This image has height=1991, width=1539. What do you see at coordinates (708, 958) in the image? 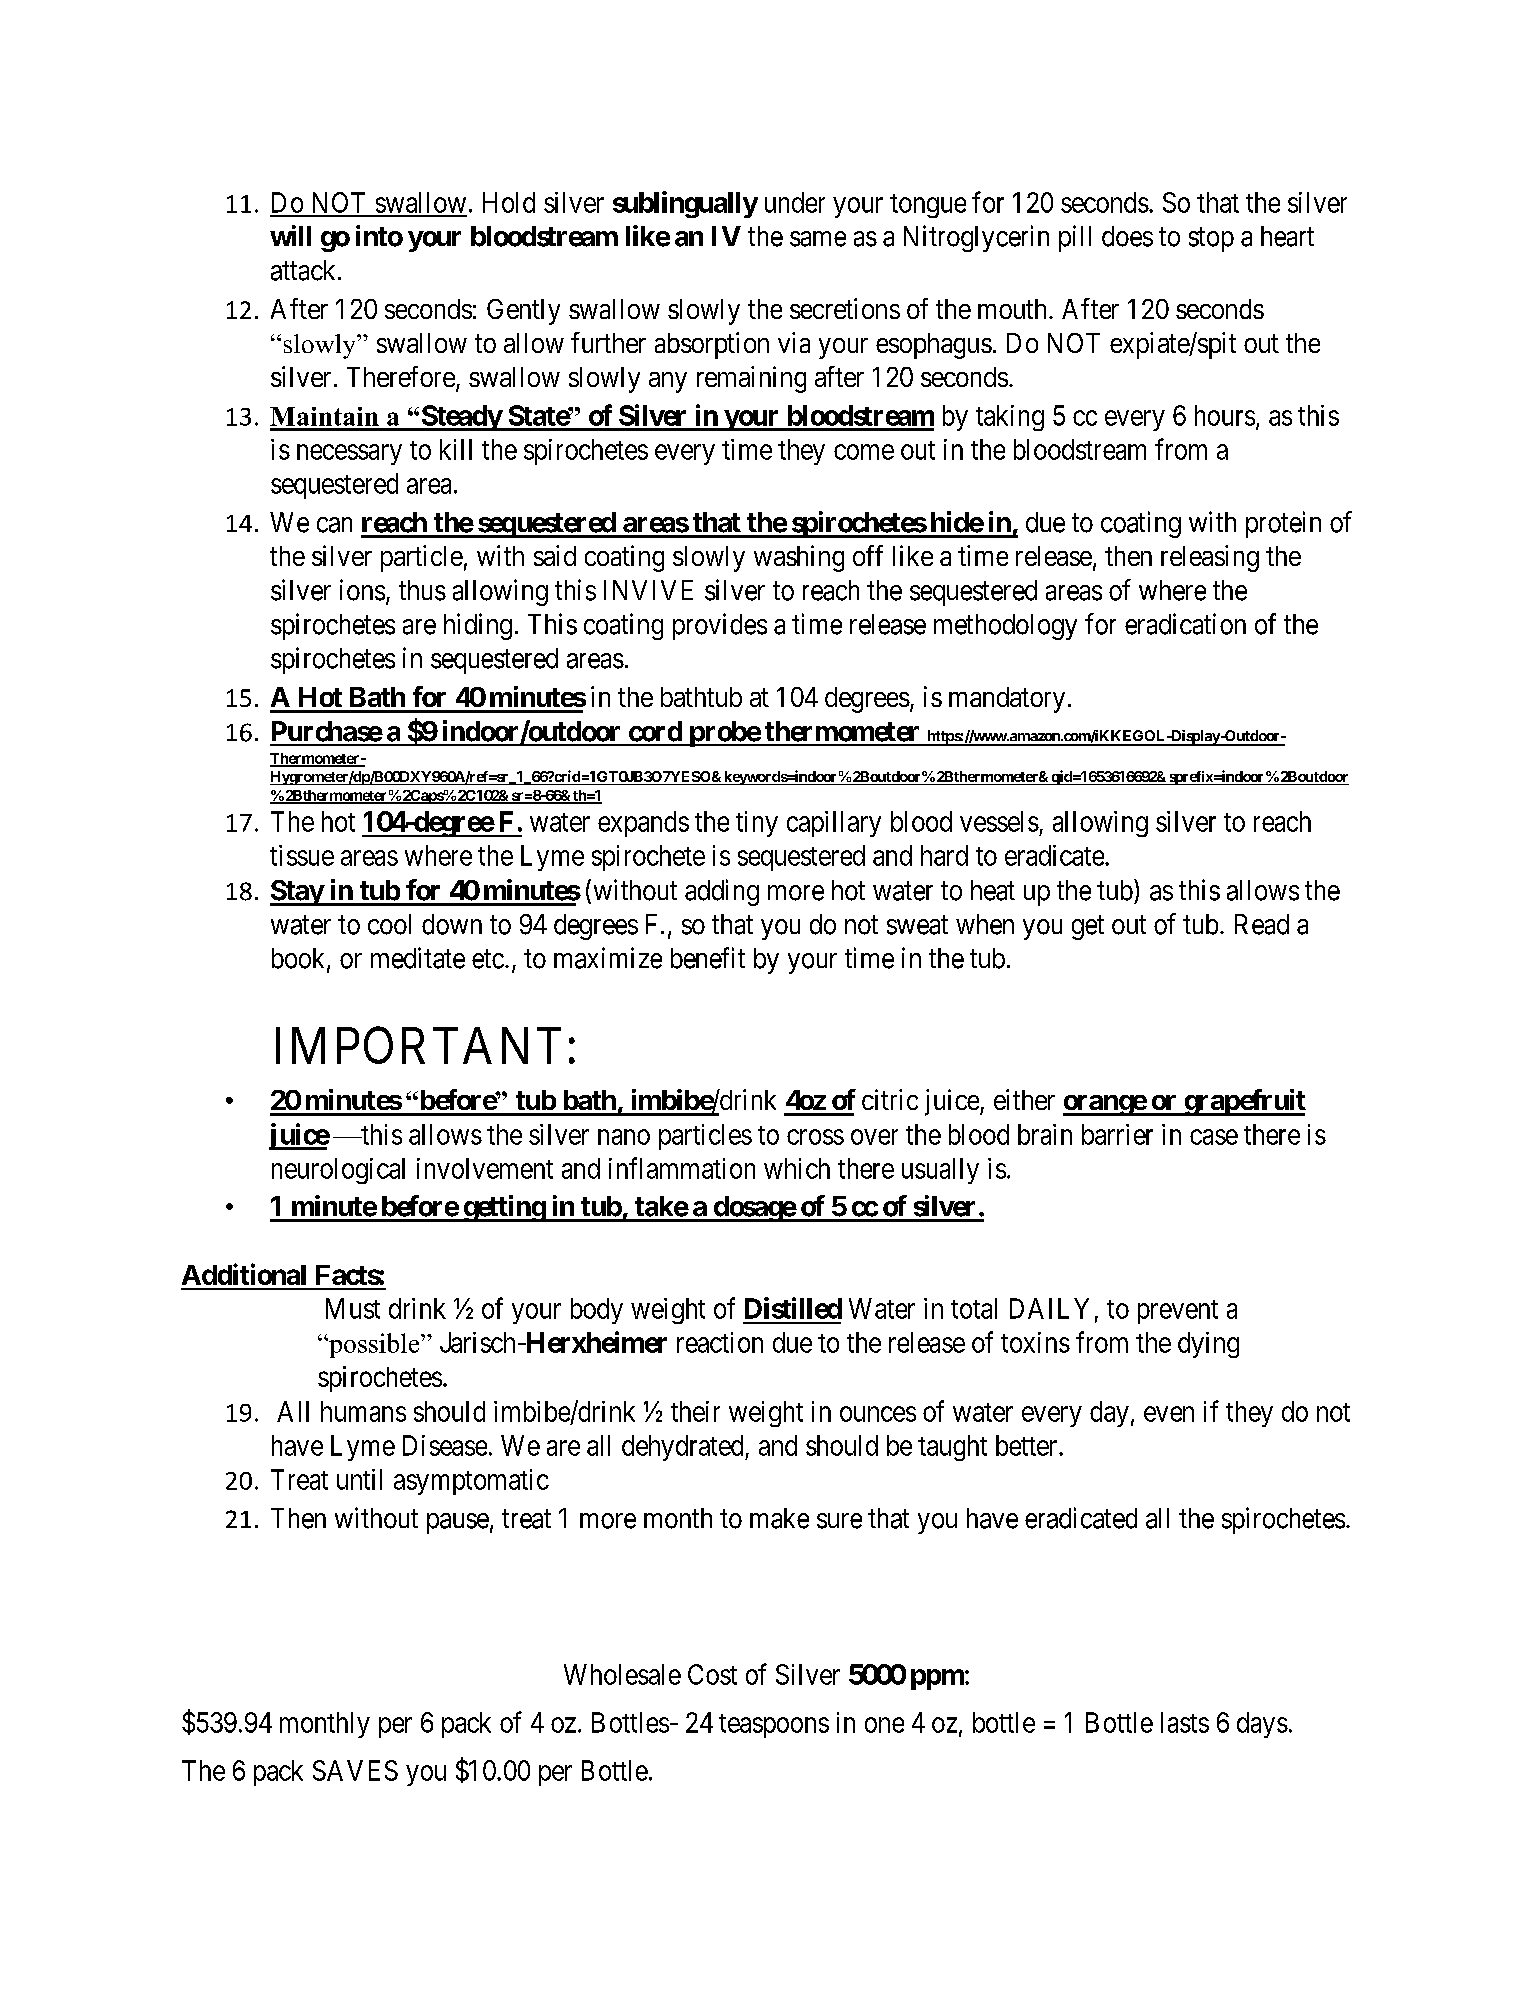
I see `benefit` at bounding box center [708, 958].
